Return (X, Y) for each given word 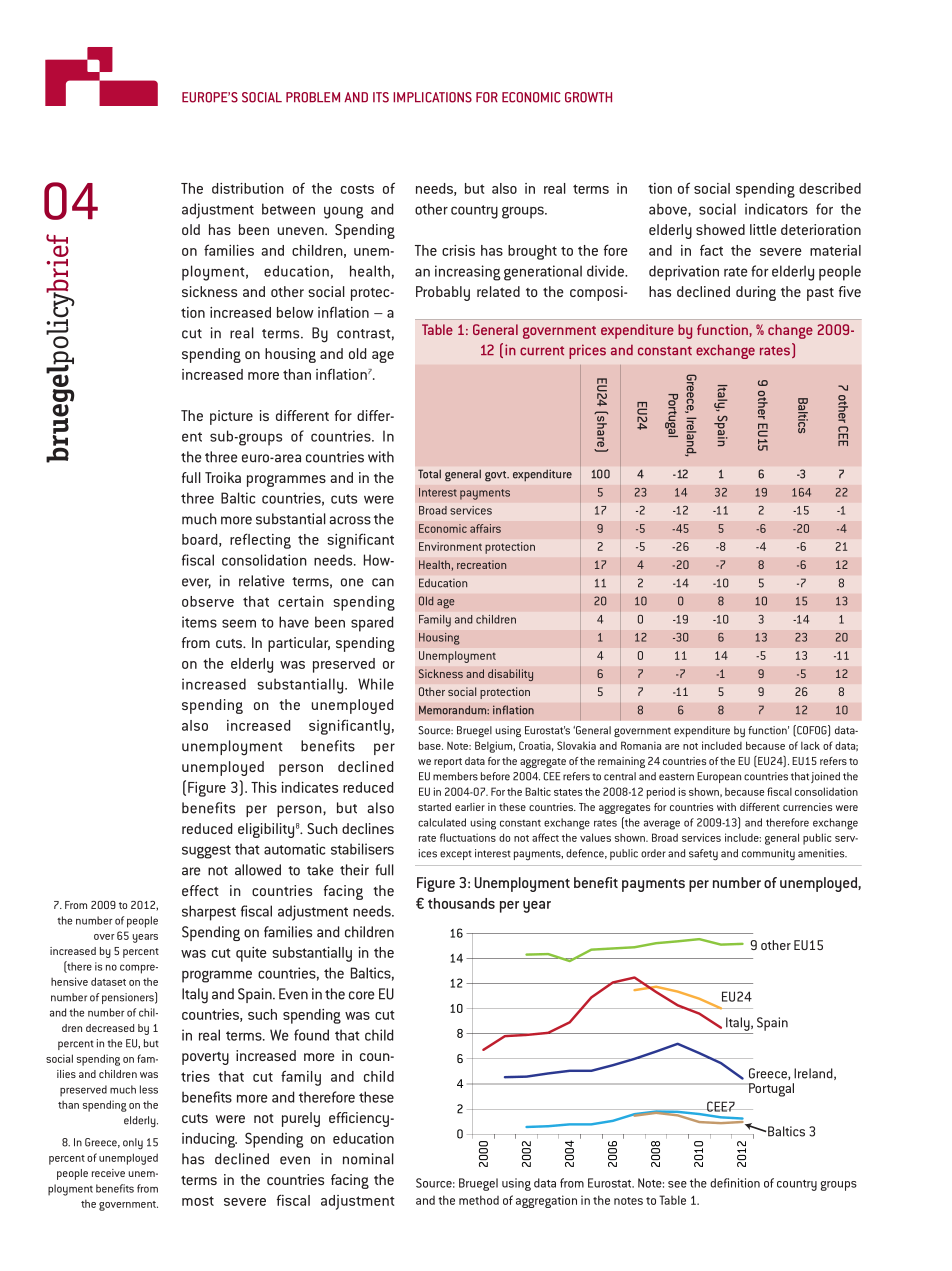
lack (810, 745)
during (756, 293)
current (542, 351)
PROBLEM (313, 97)
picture (231, 417)
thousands (461, 903)
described (830, 188)
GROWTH (588, 97)
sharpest (209, 913)
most (198, 1201)
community (768, 855)
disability (510, 675)
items (199, 622)
